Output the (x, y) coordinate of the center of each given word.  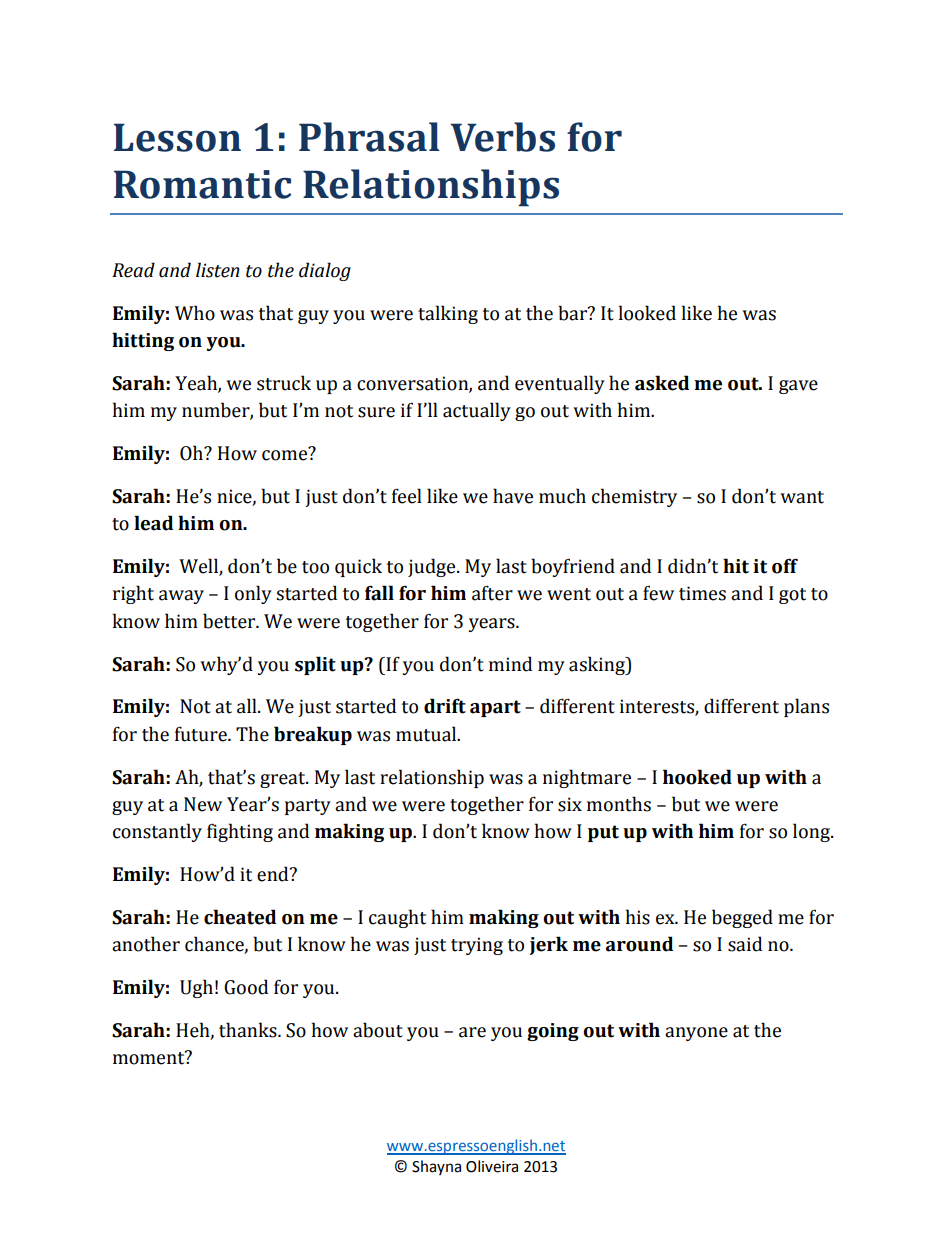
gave (798, 387)
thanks (249, 1030)
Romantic (202, 184)
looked (647, 313)
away (181, 597)
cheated (240, 917)
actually (477, 411)
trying (477, 946)
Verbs (502, 137)
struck (284, 383)
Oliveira (492, 1166)
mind (510, 664)
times (702, 593)
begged (742, 918)
